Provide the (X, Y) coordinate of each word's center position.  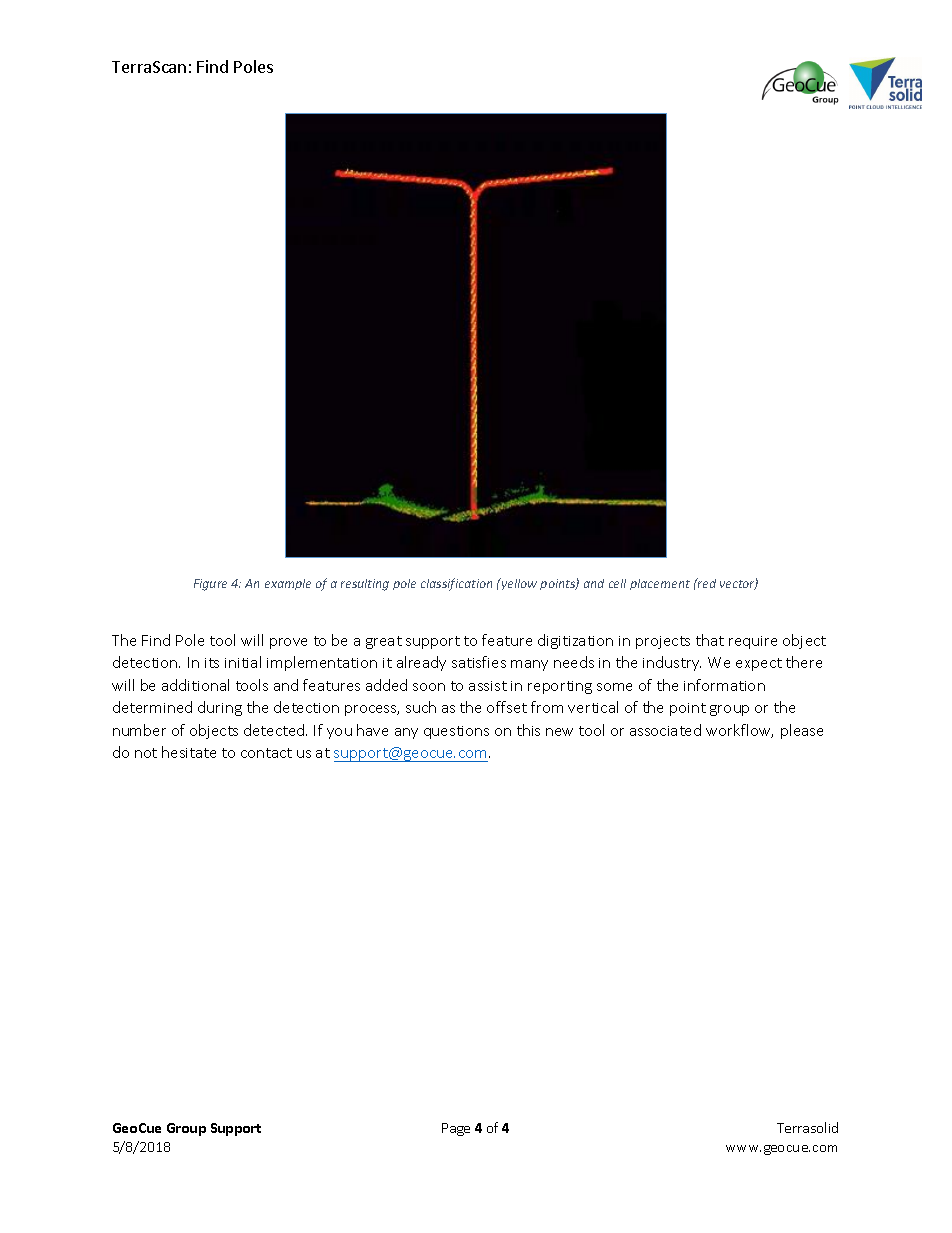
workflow (739, 731)
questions (456, 732)
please (802, 731)
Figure (210, 585)
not (146, 753)
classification (456, 584)
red (706, 583)
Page (456, 1129)
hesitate (189, 752)
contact (266, 753)
